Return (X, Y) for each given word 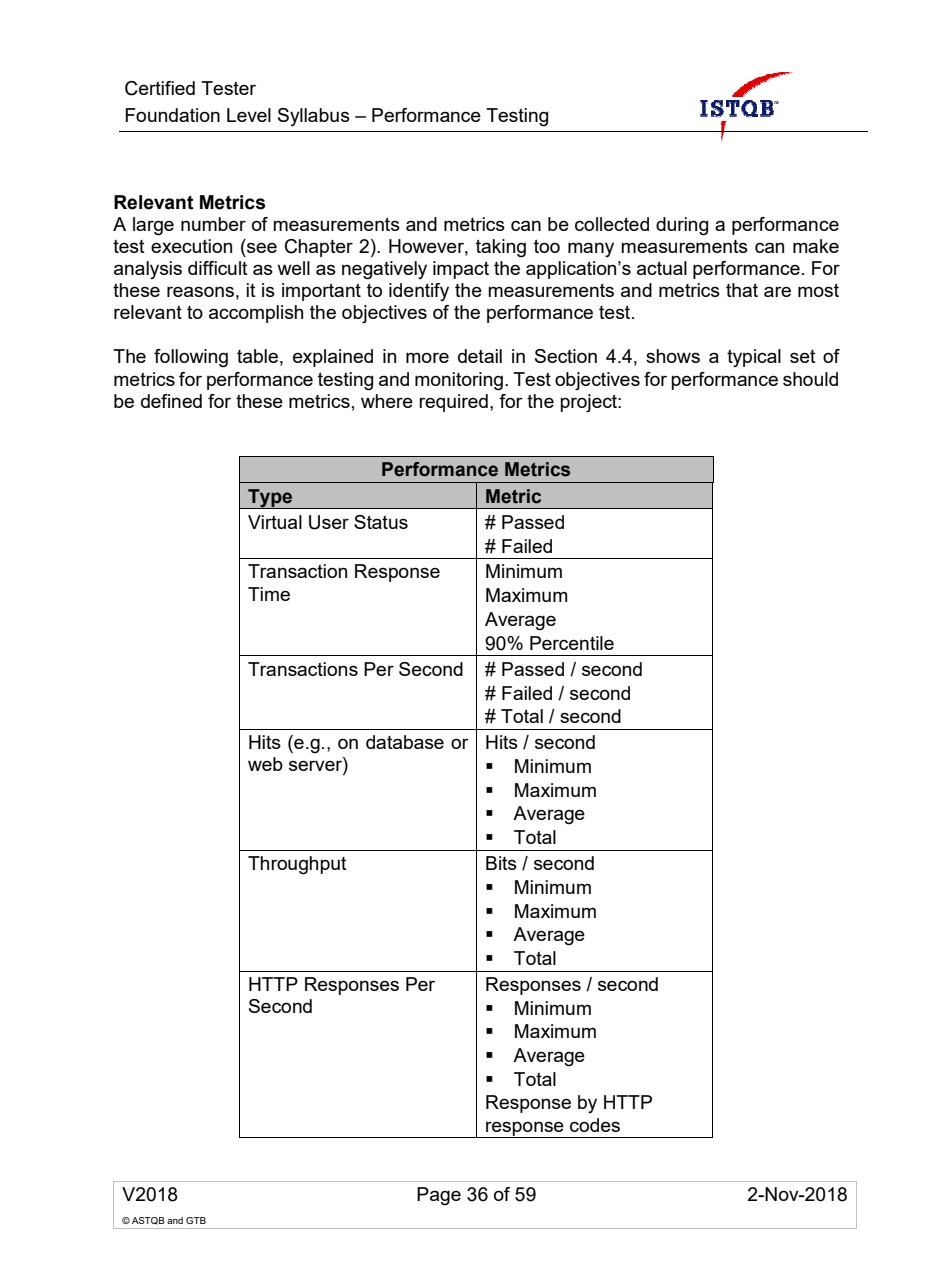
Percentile (572, 643)
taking (501, 248)
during (682, 226)
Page (439, 1196)
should (810, 379)
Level (249, 115)
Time (269, 594)
